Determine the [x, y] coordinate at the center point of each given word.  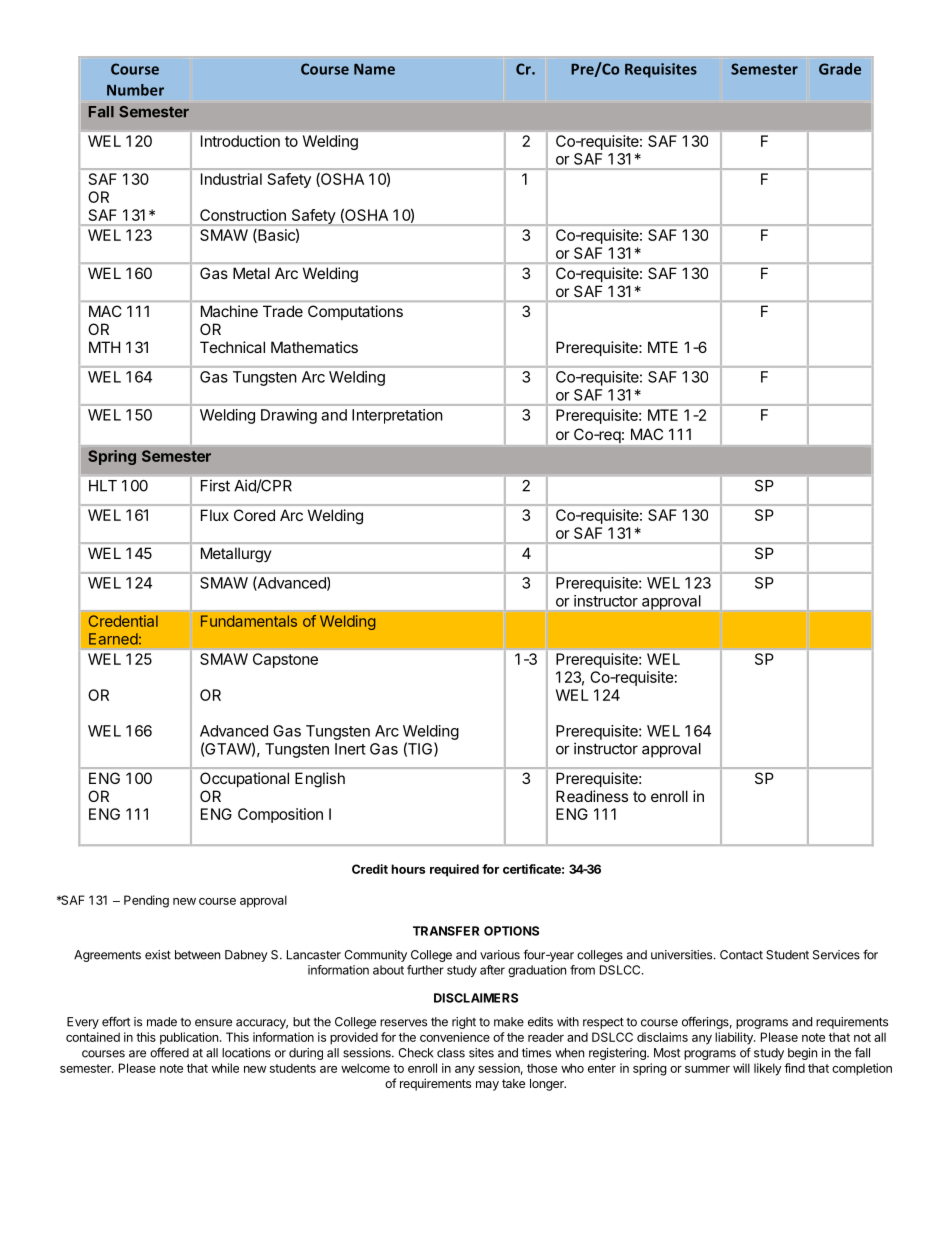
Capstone [285, 660]
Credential [123, 621]
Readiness [592, 796]
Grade [840, 69]
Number [135, 90]
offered [169, 1052]
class [451, 1053]
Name [374, 69]
